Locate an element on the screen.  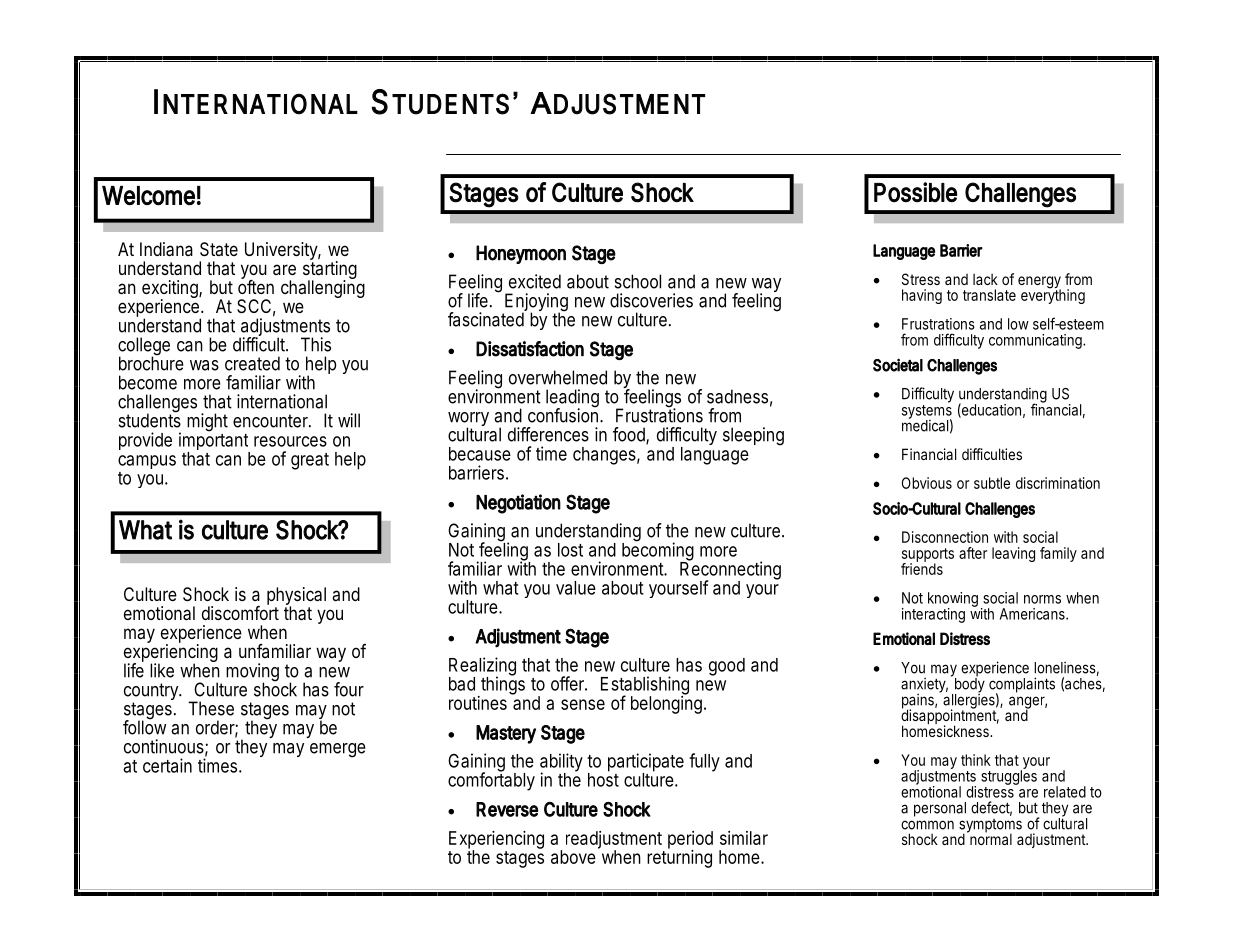
certain is located at coordinates (167, 765).
